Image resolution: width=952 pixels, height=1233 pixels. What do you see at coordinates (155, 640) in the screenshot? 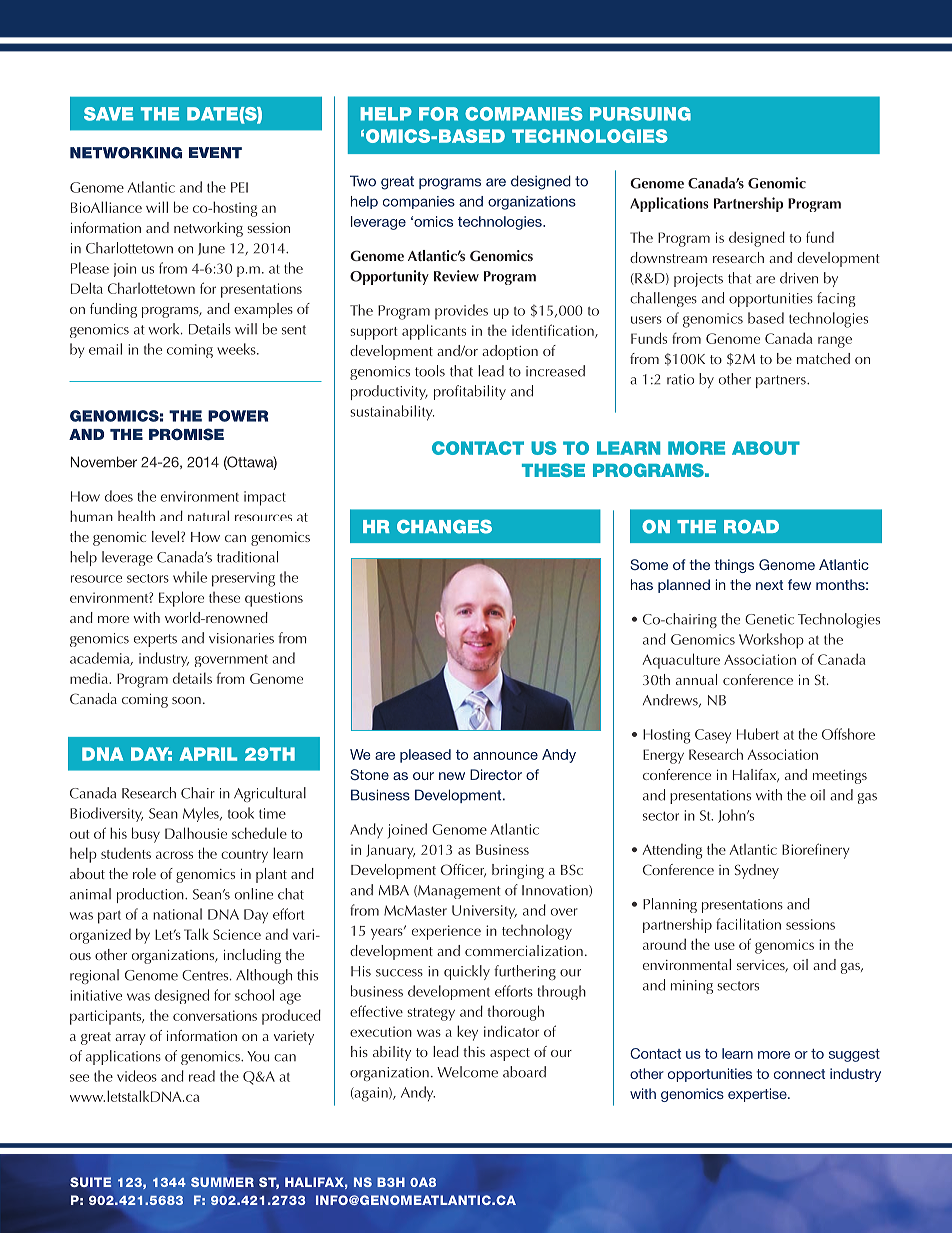
I see `experts` at bounding box center [155, 640].
